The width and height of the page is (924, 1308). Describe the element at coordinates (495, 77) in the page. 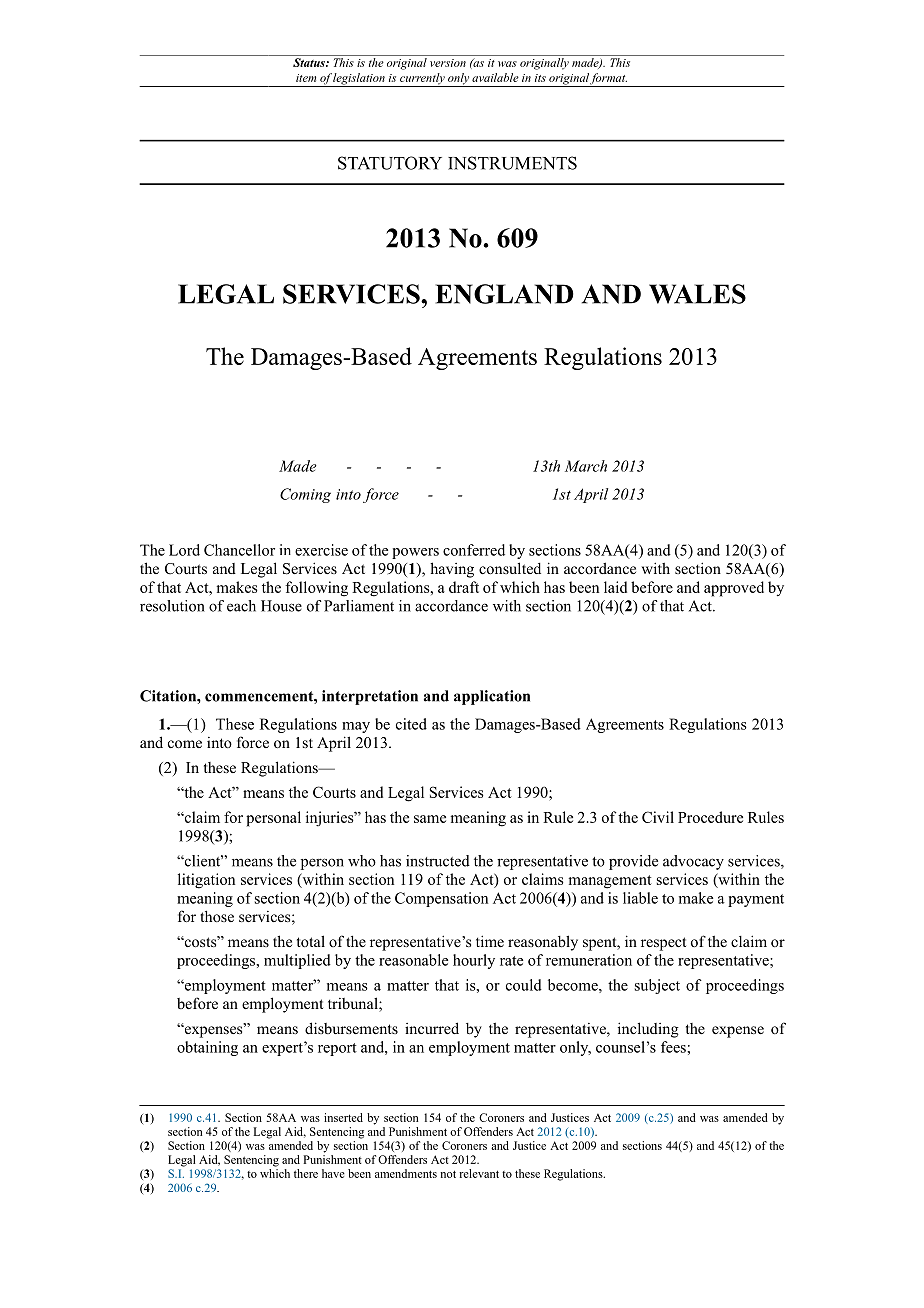

I see `available` at that location.
